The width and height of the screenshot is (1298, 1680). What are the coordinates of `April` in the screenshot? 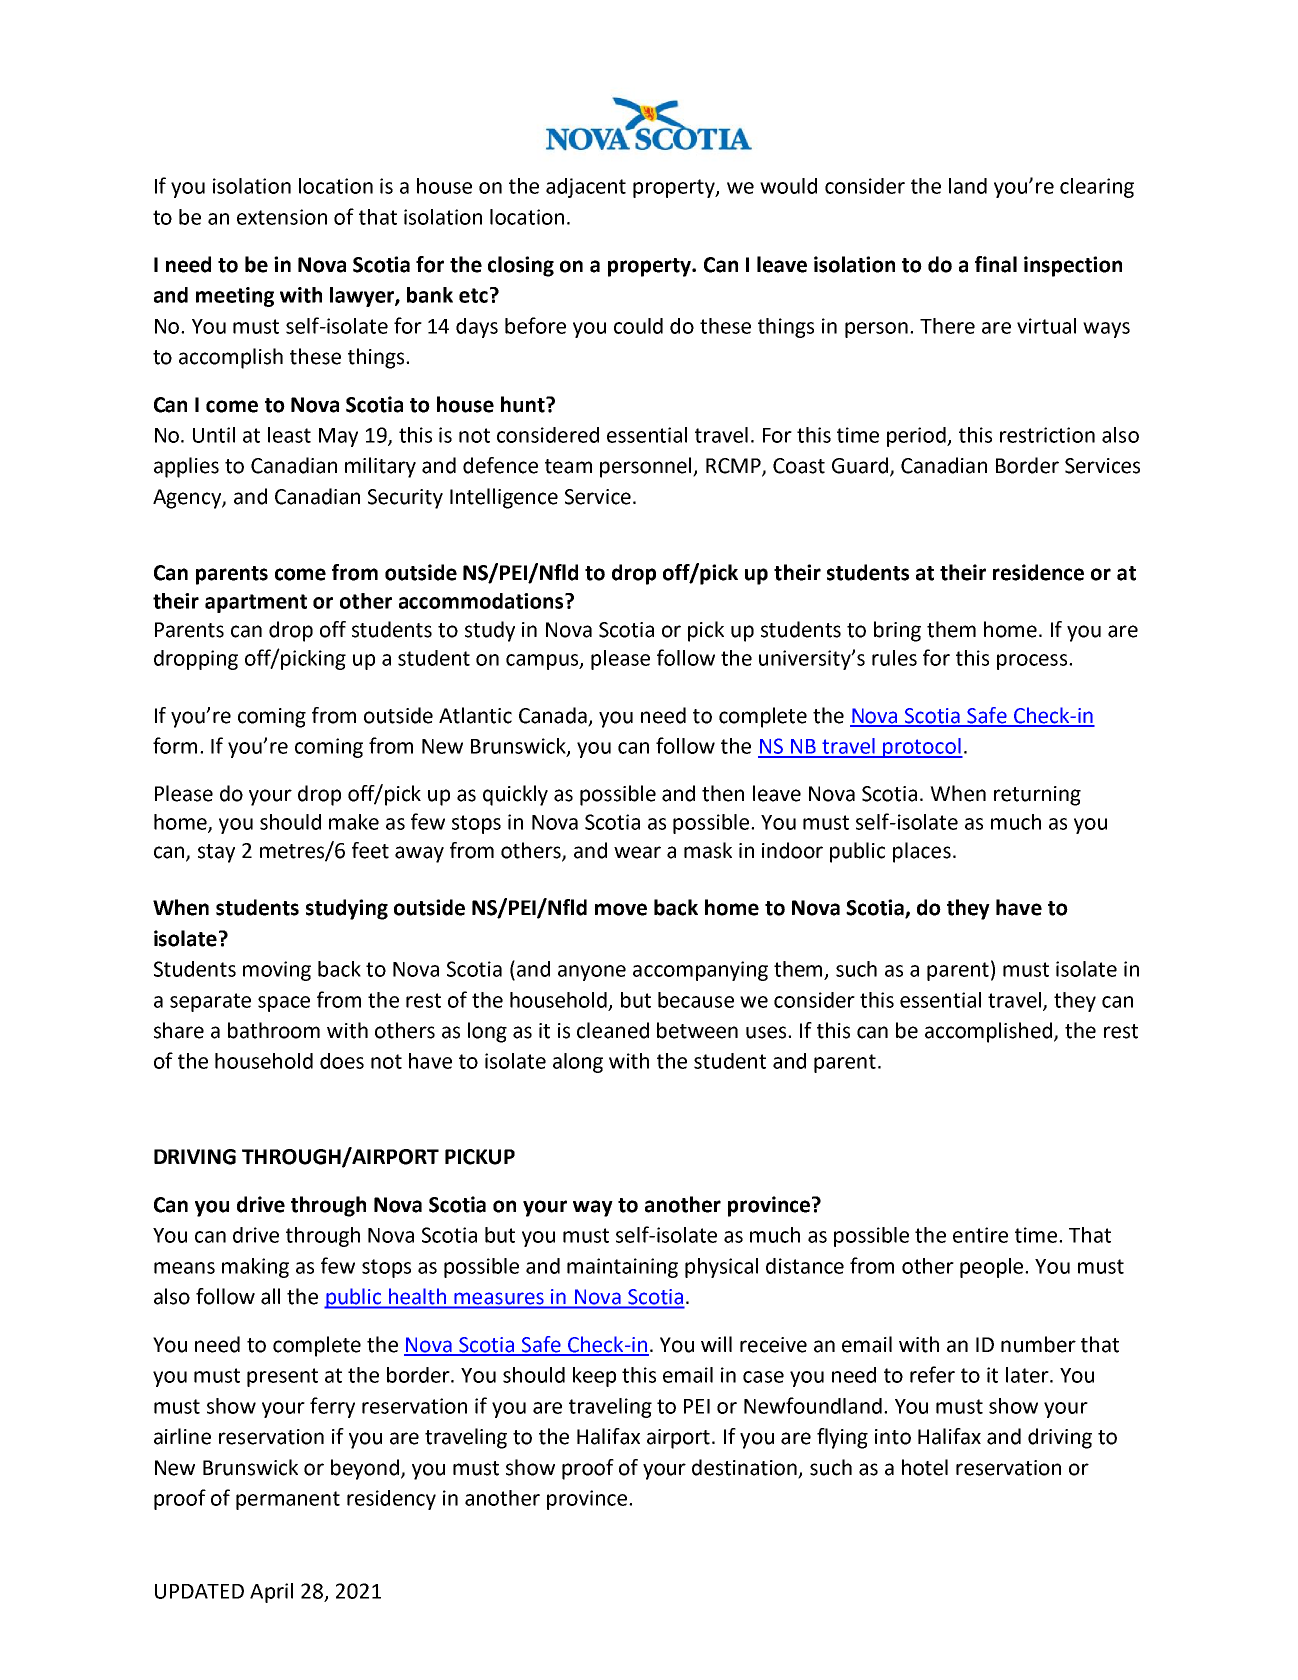 It's located at (271, 1593).
